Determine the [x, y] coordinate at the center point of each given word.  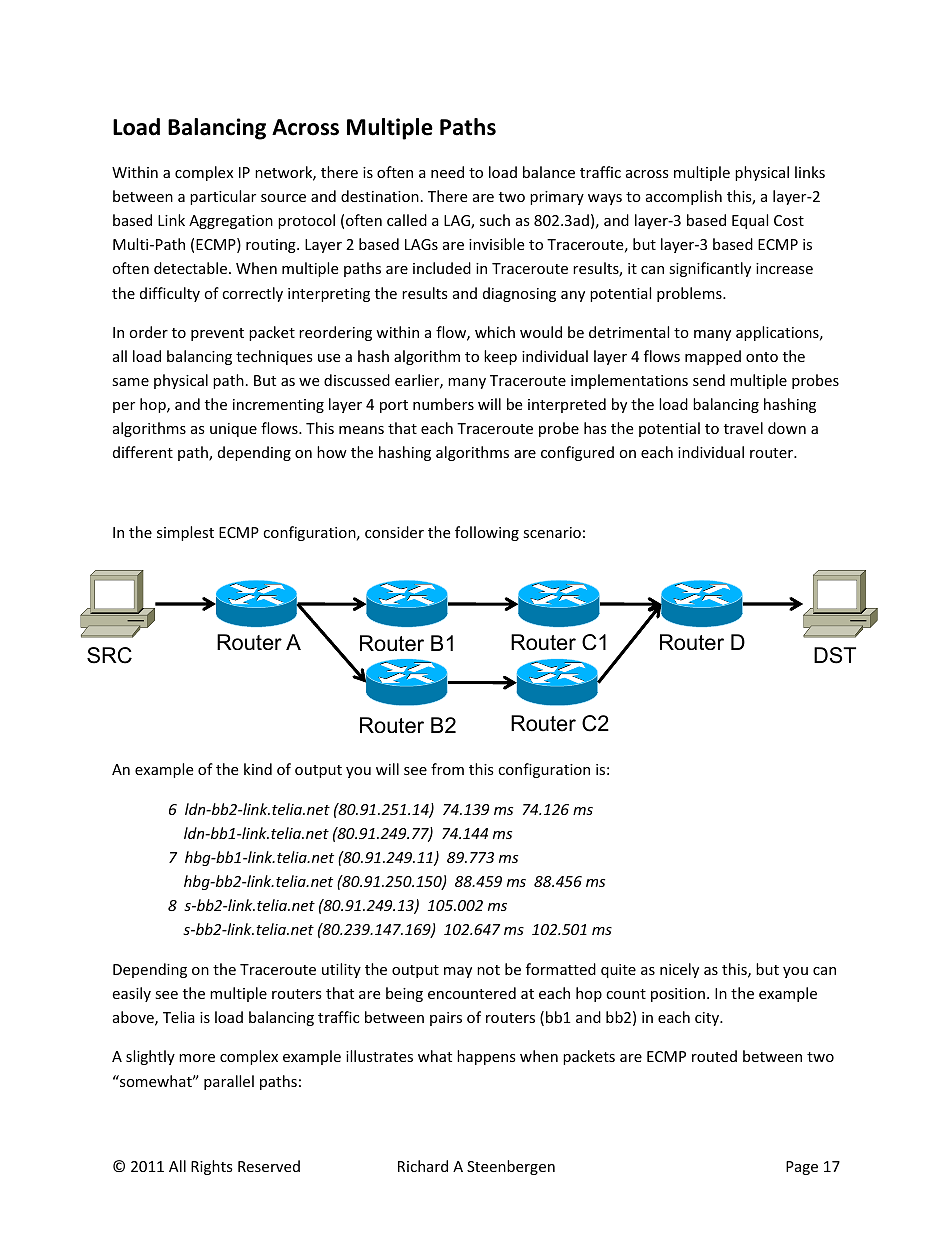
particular [223, 197]
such [495, 220]
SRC [109, 655]
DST [835, 655]
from [447, 769]
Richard [423, 1166]
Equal [750, 221]
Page [802, 1168]
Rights [212, 1167]
